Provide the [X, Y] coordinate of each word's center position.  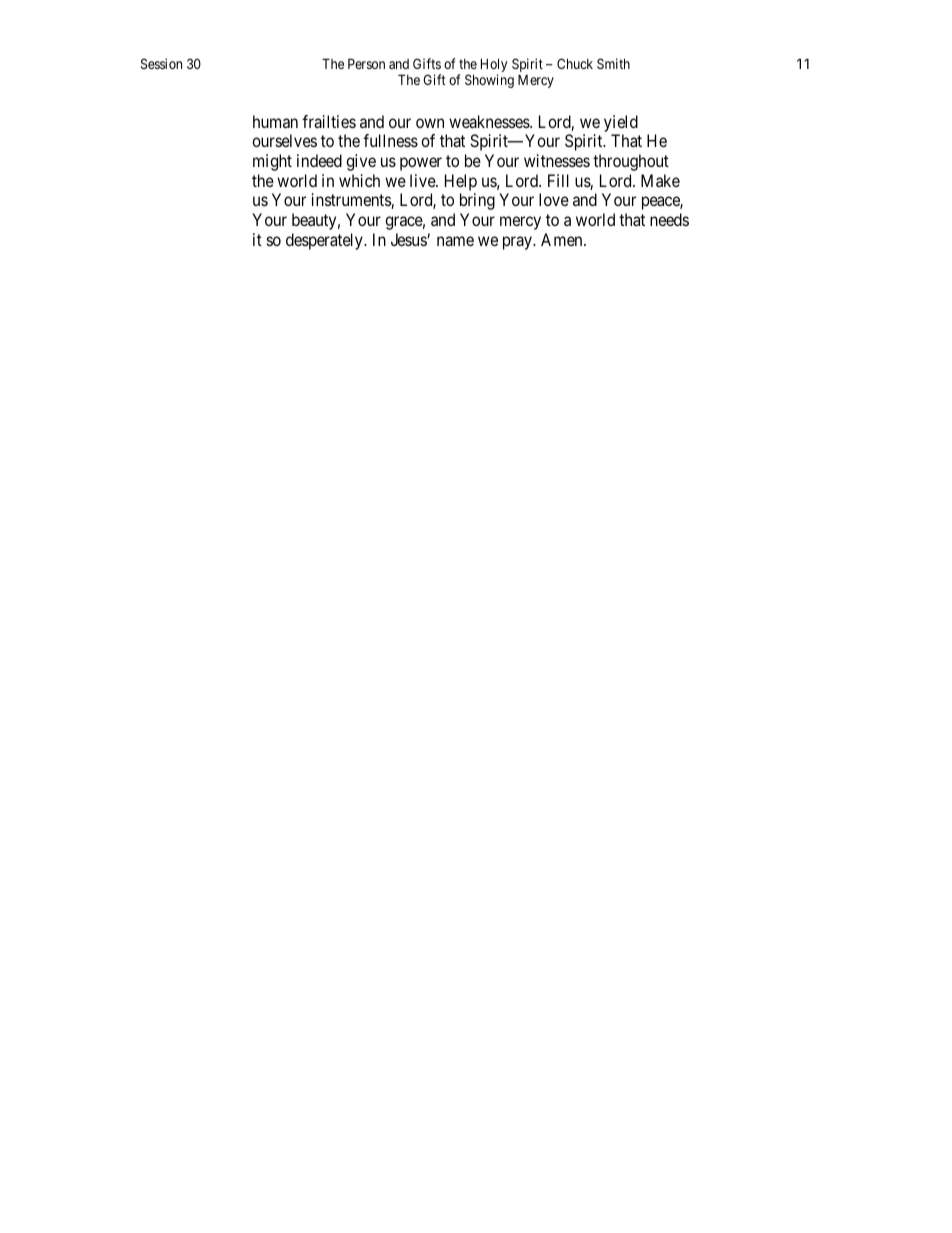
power [421, 164]
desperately [325, 241]
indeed [319, 160]
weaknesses [490, 121]
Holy [494, 66]
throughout [631, 162]
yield [621, 123]
